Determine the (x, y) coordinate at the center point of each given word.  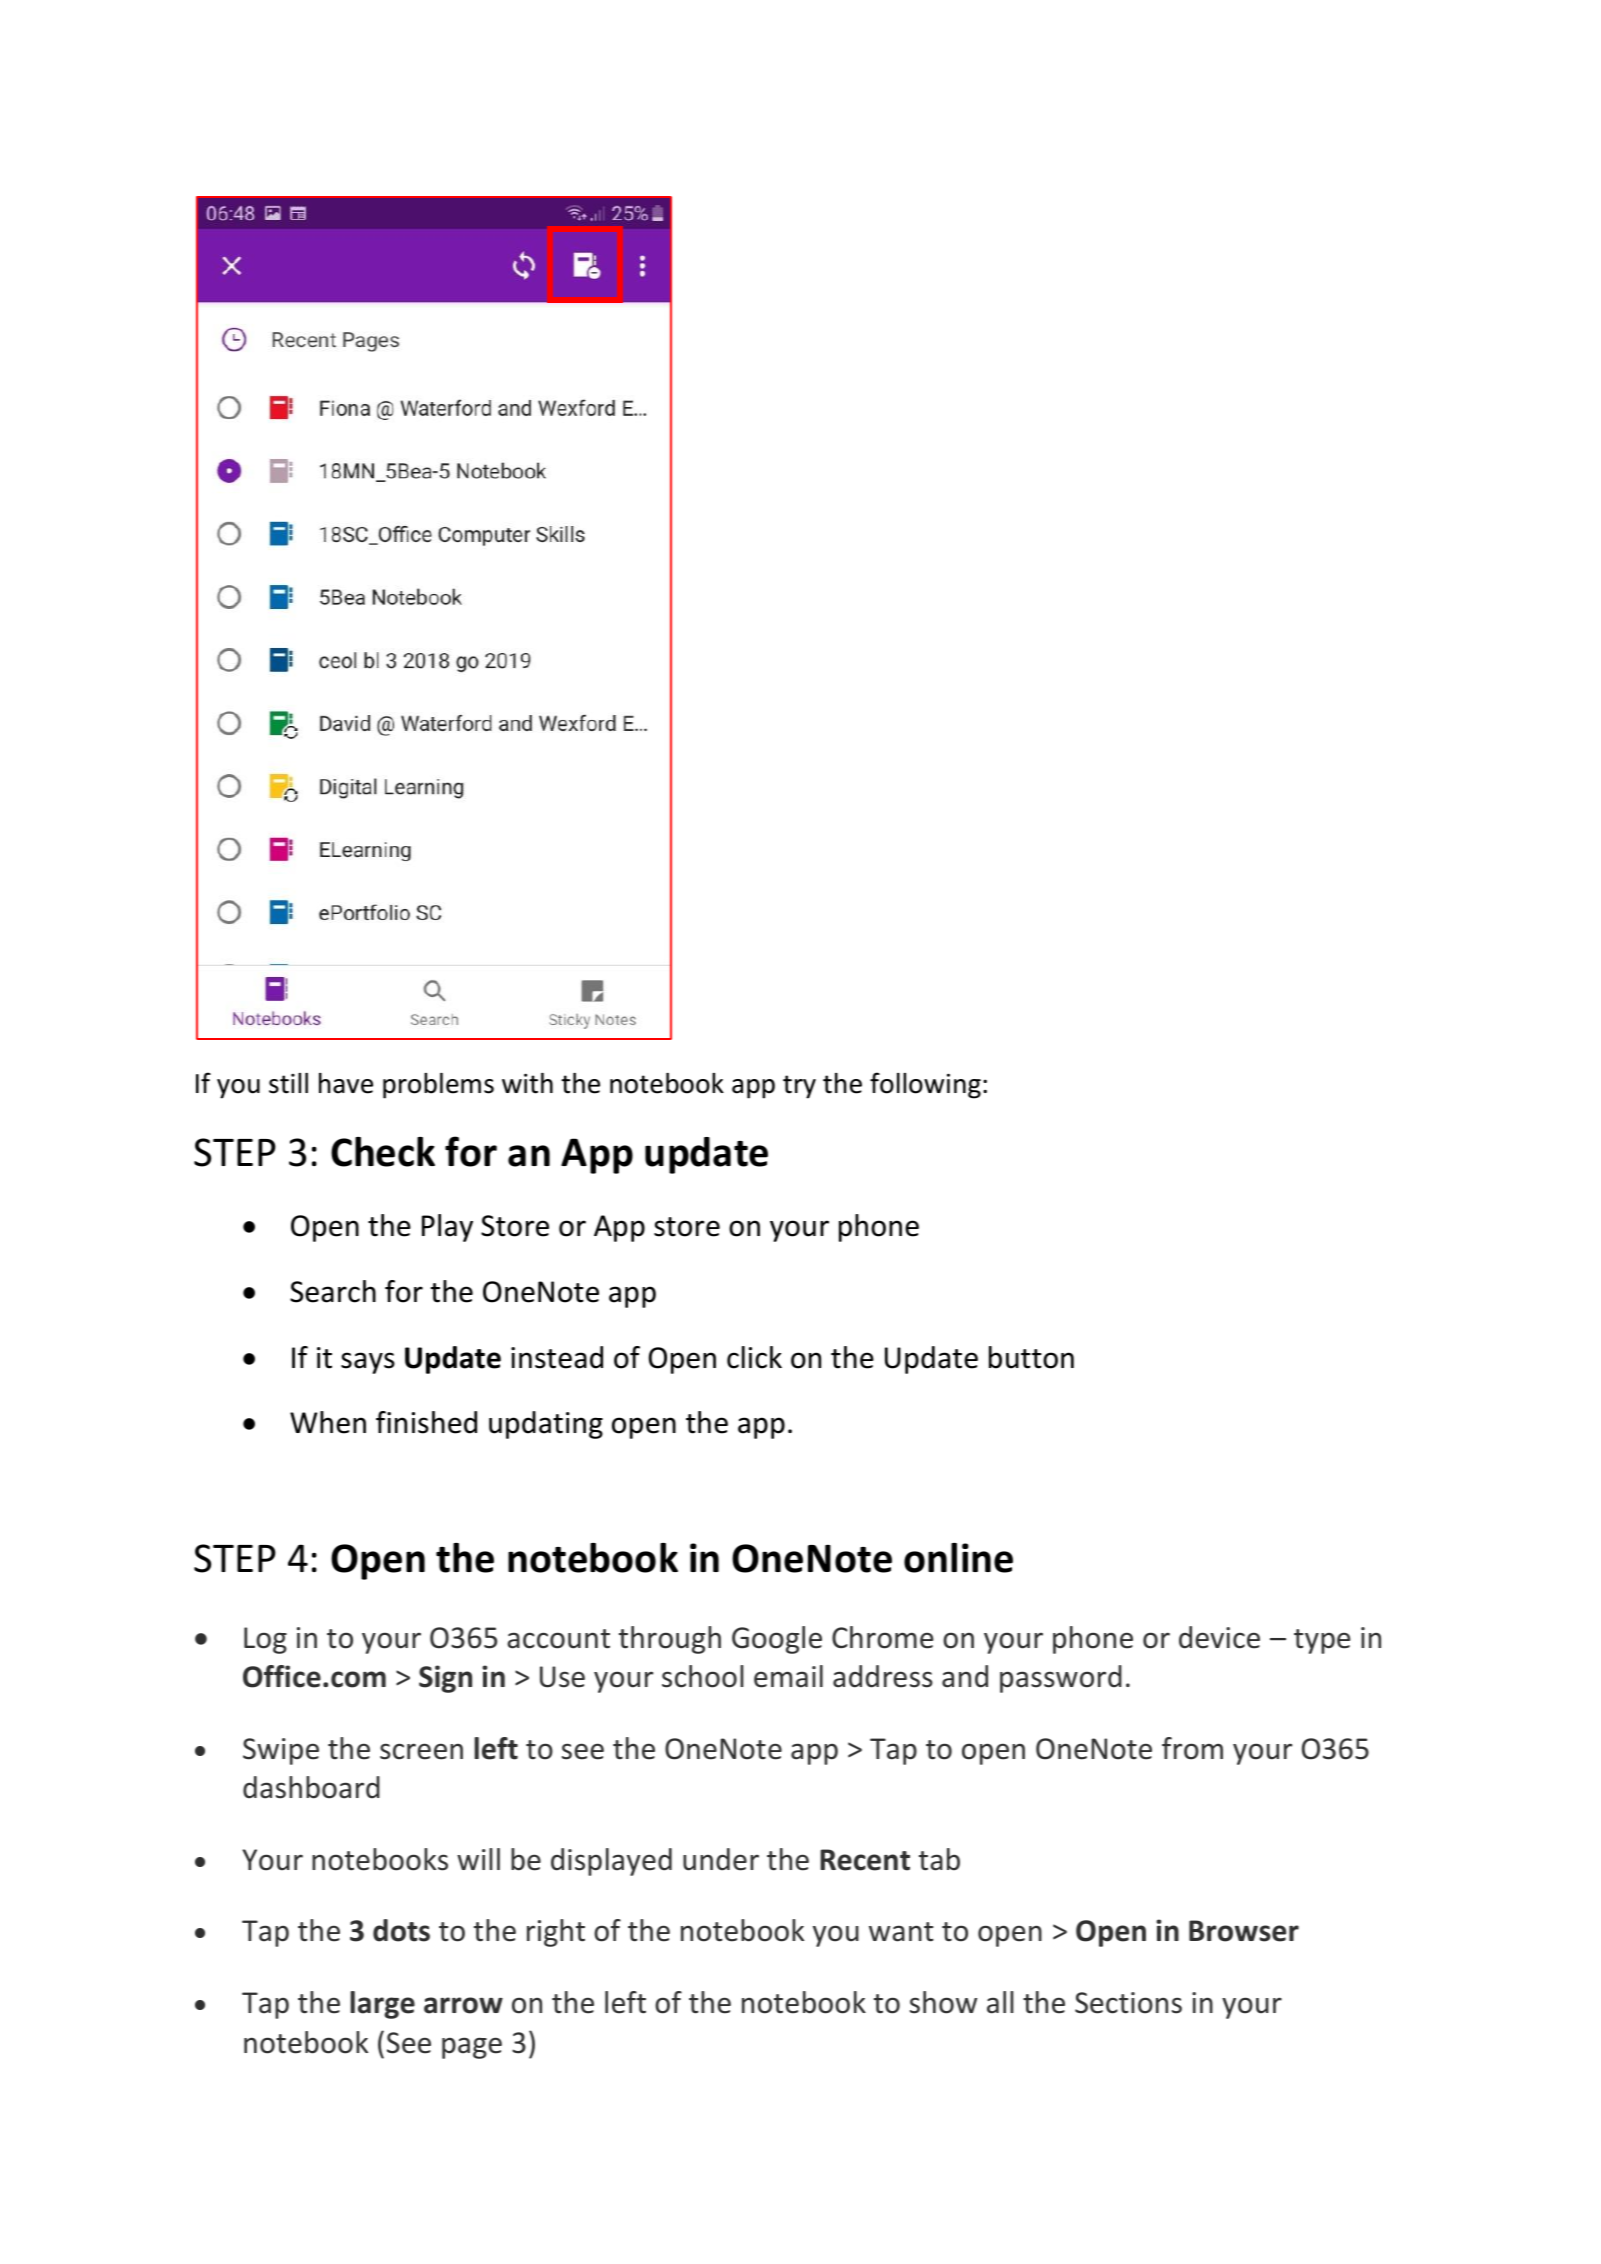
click (754, 1357)
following (925, 1085)
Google (777, 1640)
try (799, 1087)
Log (265, 1640)
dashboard (311, 1787)
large (382, 2005)
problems (438, 1086)
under (721, 1859)
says (368, 1363)
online (958, 1558)
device (1219, 1637)
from (1192, 1748)
